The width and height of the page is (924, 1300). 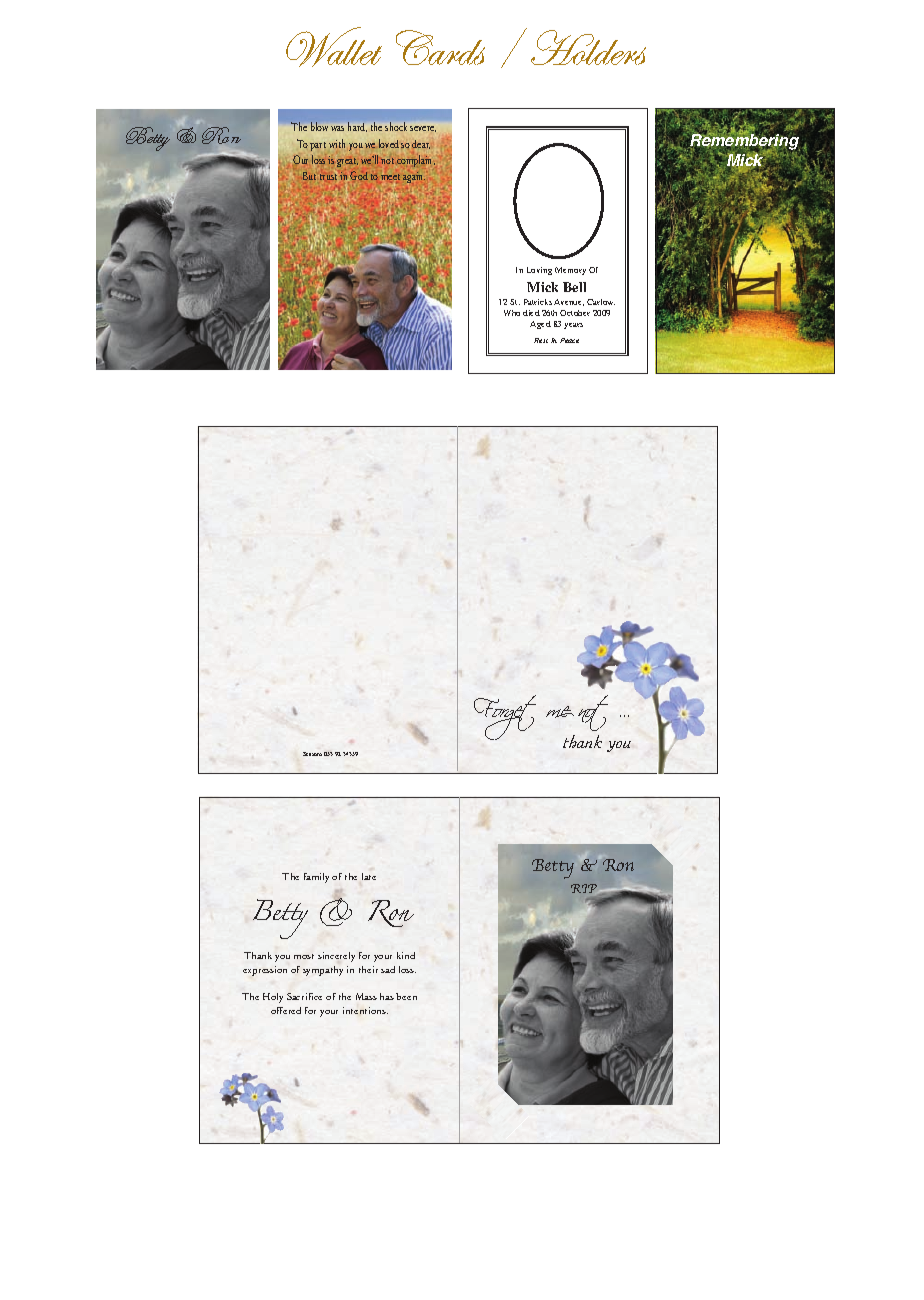 I want to click on Seasons, so click(x=312, y=754).
